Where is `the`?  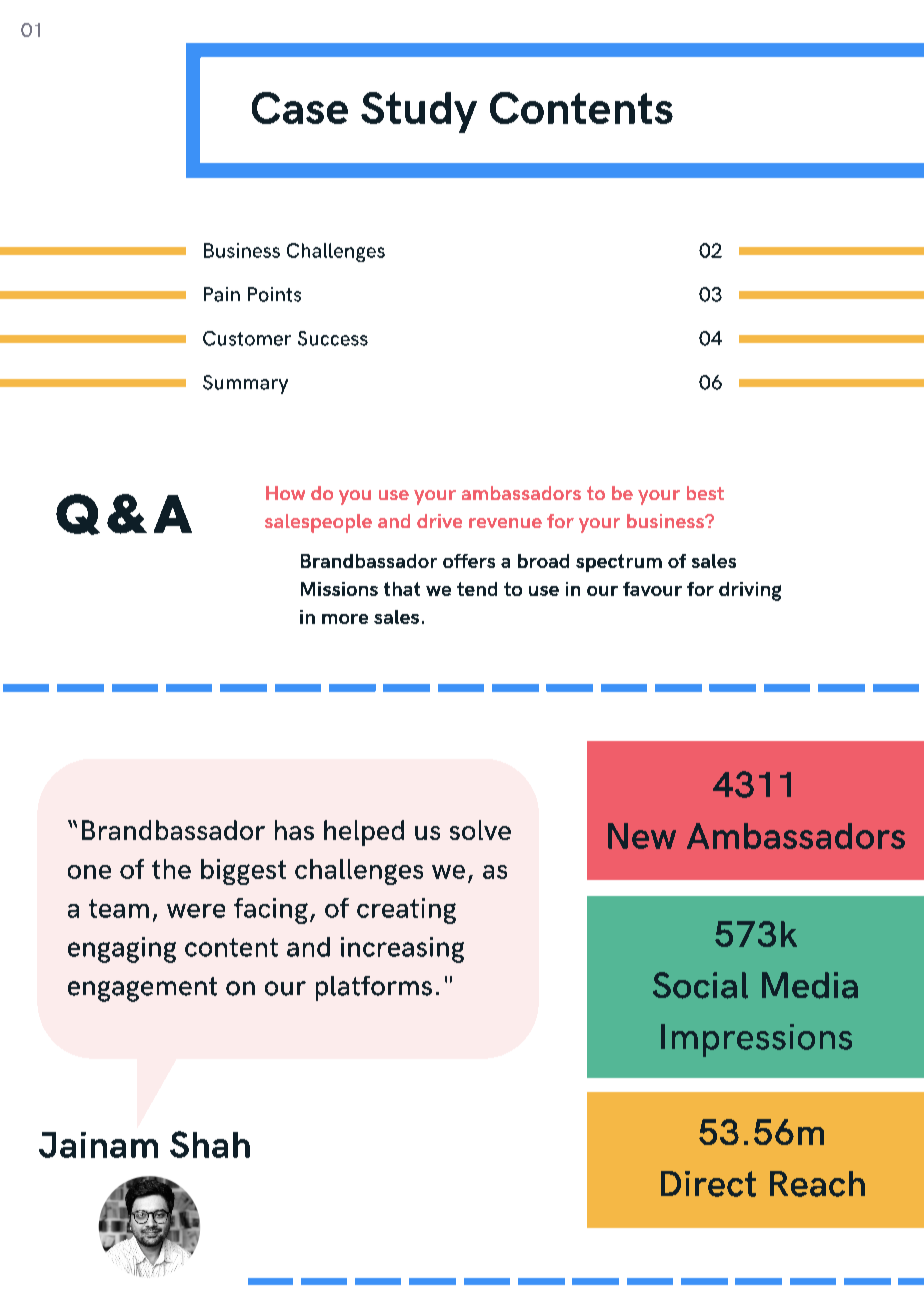
the is located at coordinates (171, 869).
